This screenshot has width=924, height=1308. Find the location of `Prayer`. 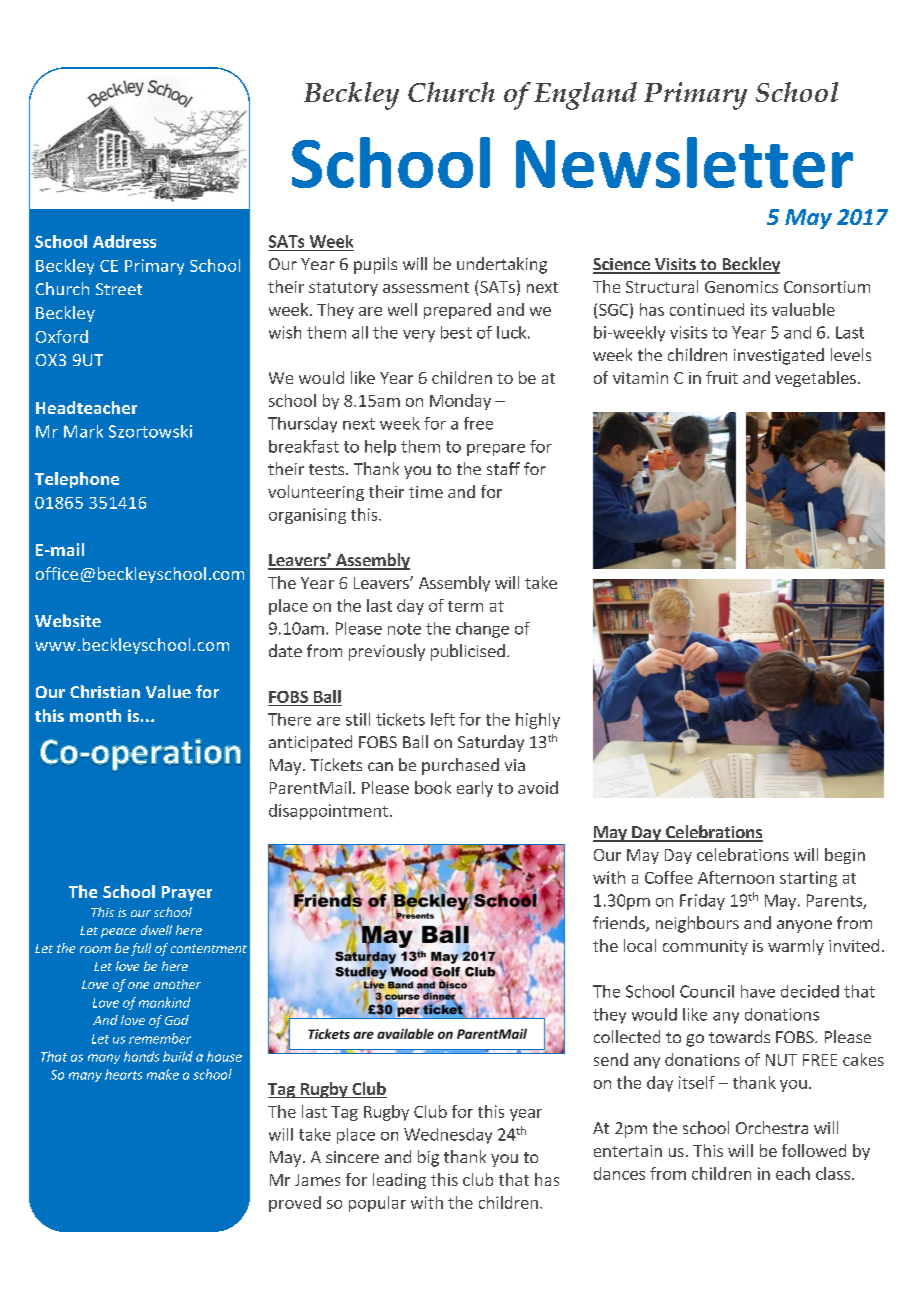

Prayer is located at coordinates (187, 893).
